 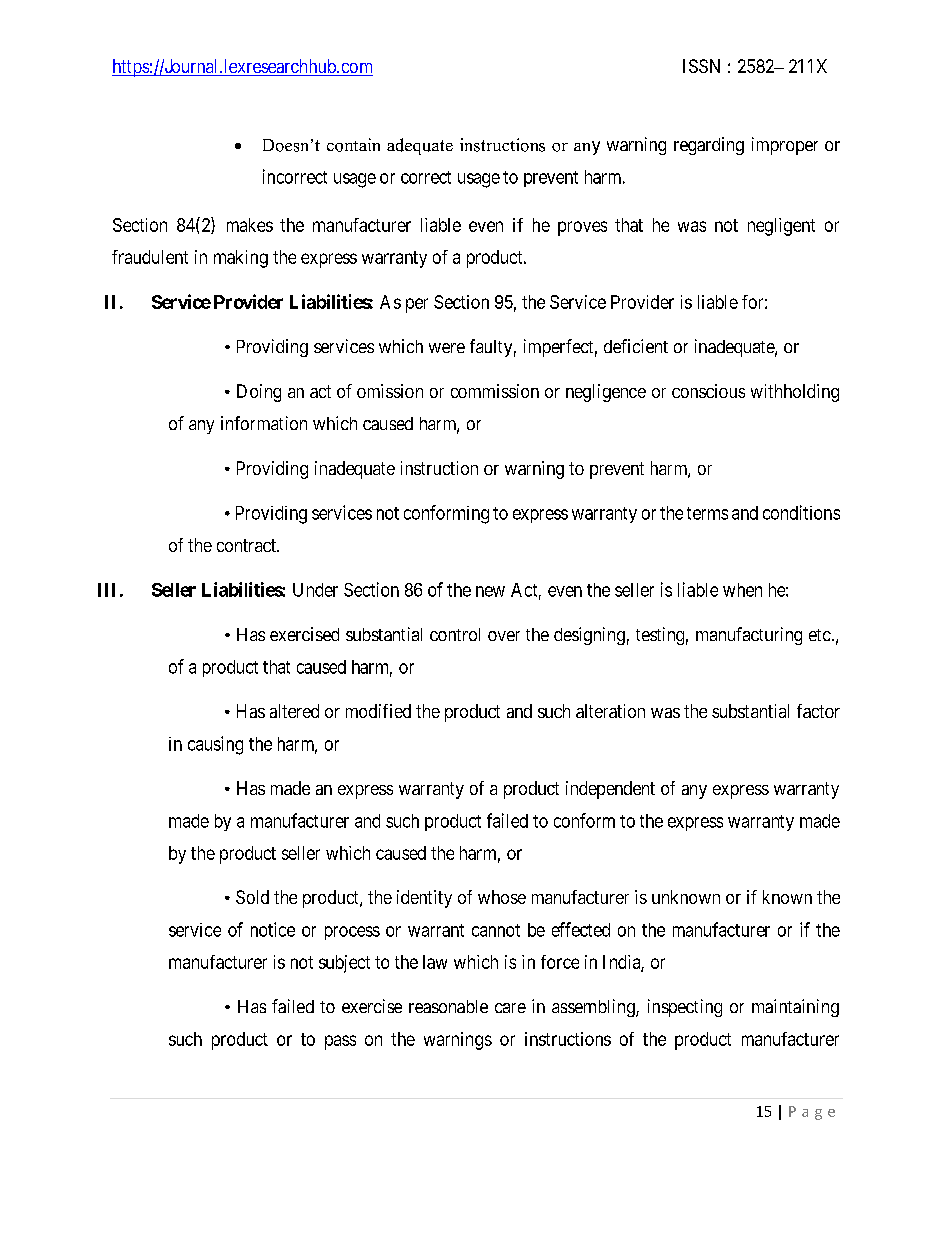 I want to click on contain, so click(x=353, y=145).
